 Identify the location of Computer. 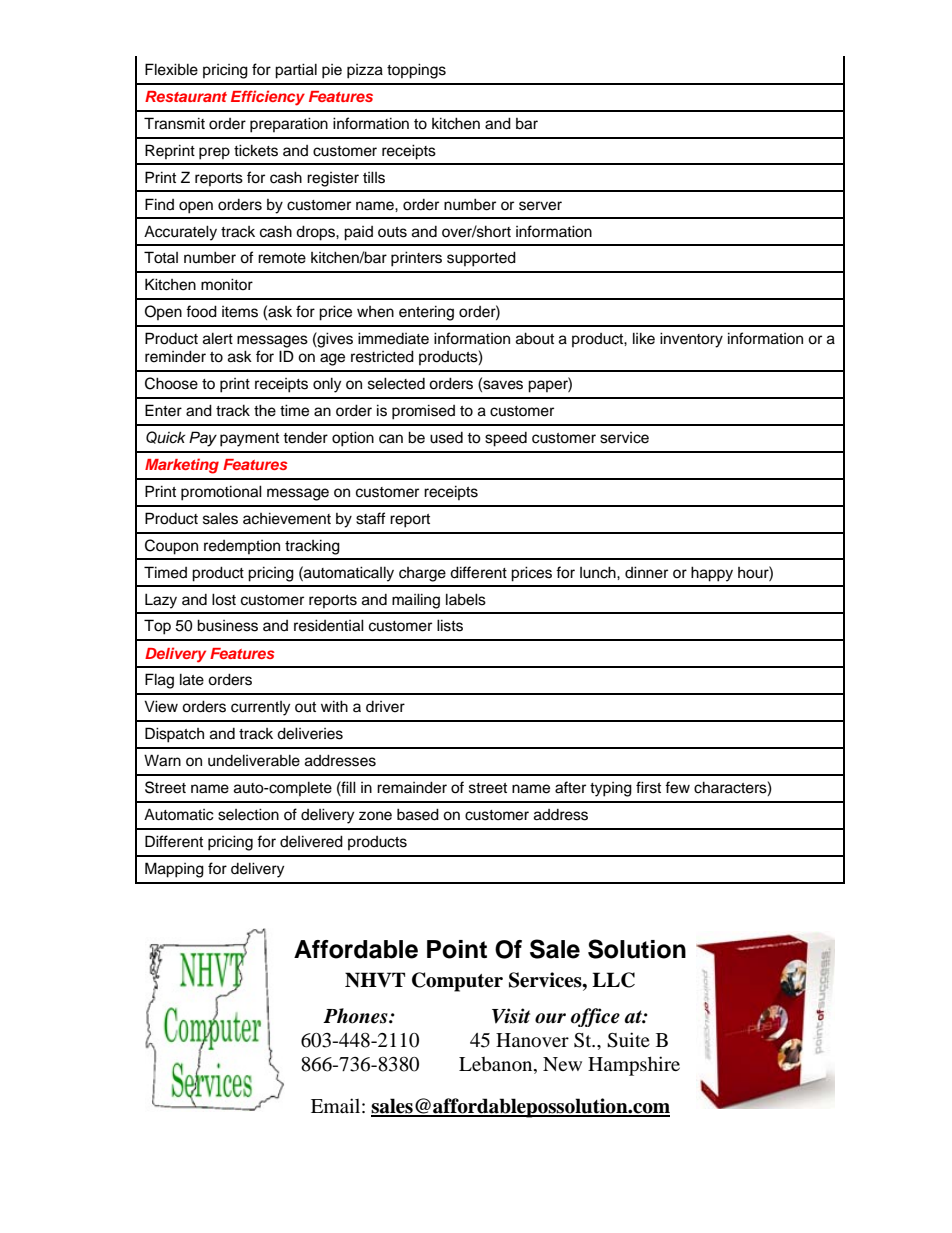
(457, 982).
